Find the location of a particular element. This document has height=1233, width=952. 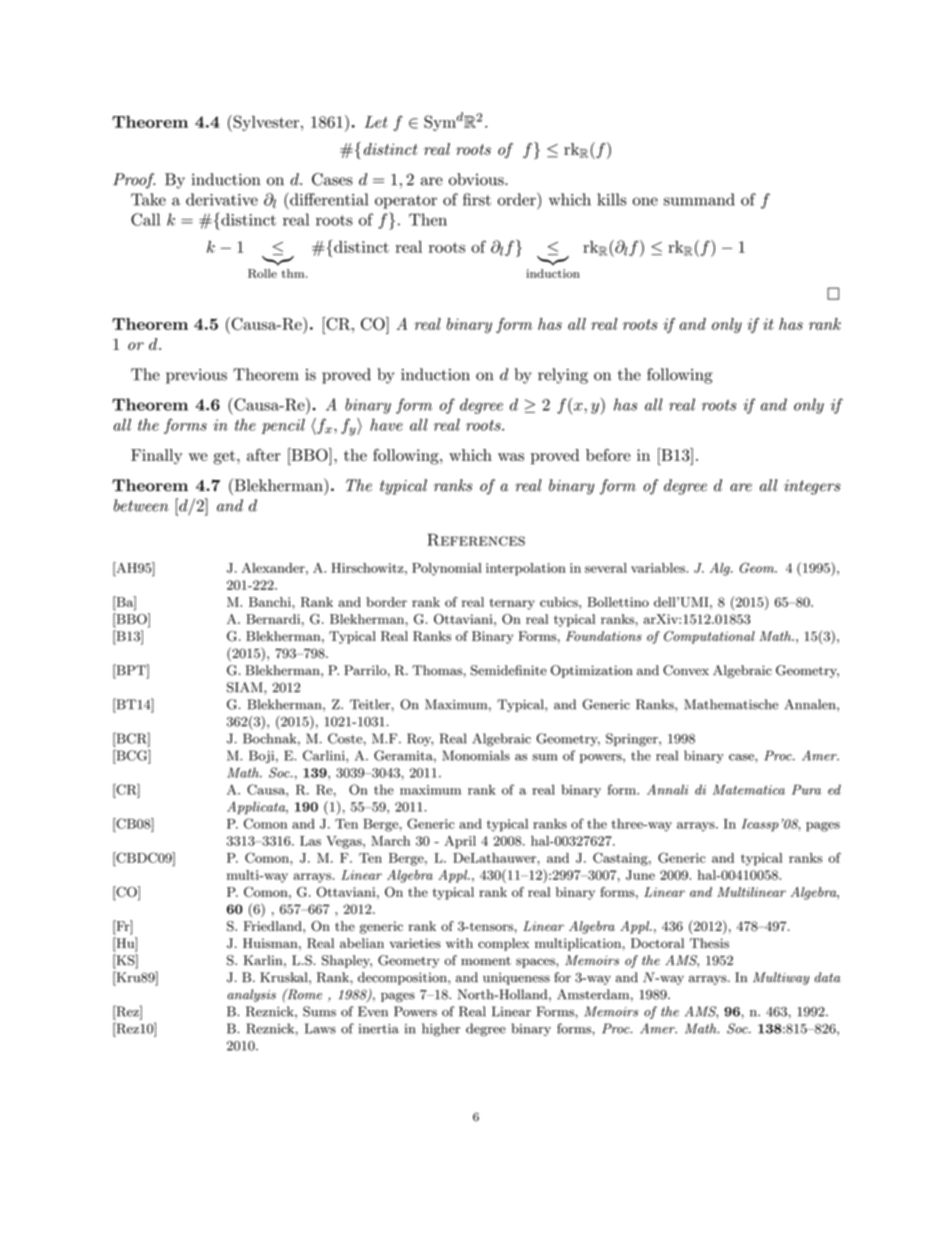

Monomials is located at coordinates (476, 755).
